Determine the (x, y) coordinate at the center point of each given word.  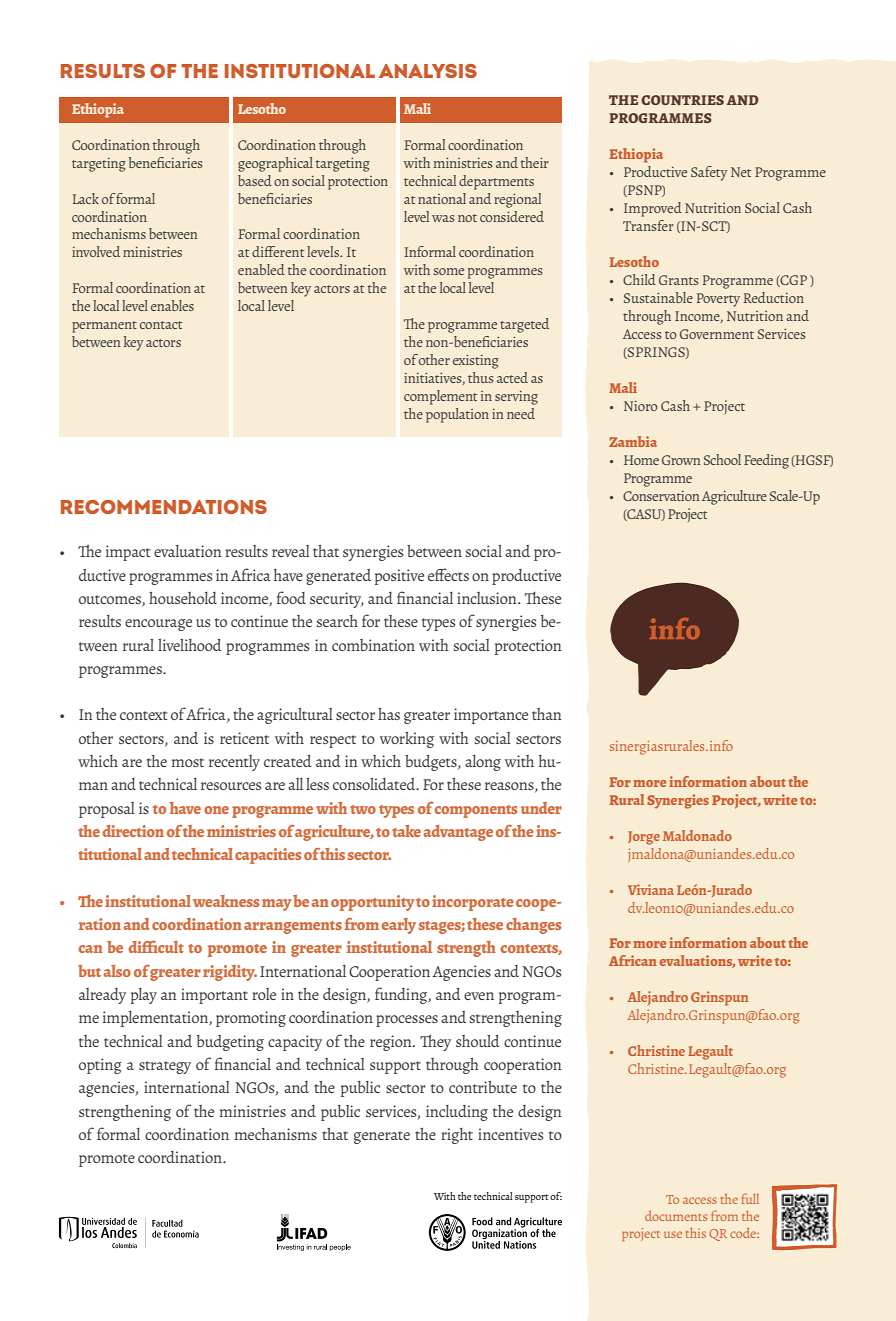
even (479, 996)
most (188, 762)
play (144, 996)
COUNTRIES (682, 100)
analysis (428, 71)
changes (534, 926)
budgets (432, 763)
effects (448, 574)
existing (476, 362)
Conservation (661, 496)
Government (717, 334)
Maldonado (697, 835)
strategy (165, 1067)
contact (161, 325)
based (255, 180)
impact (128, 553)
